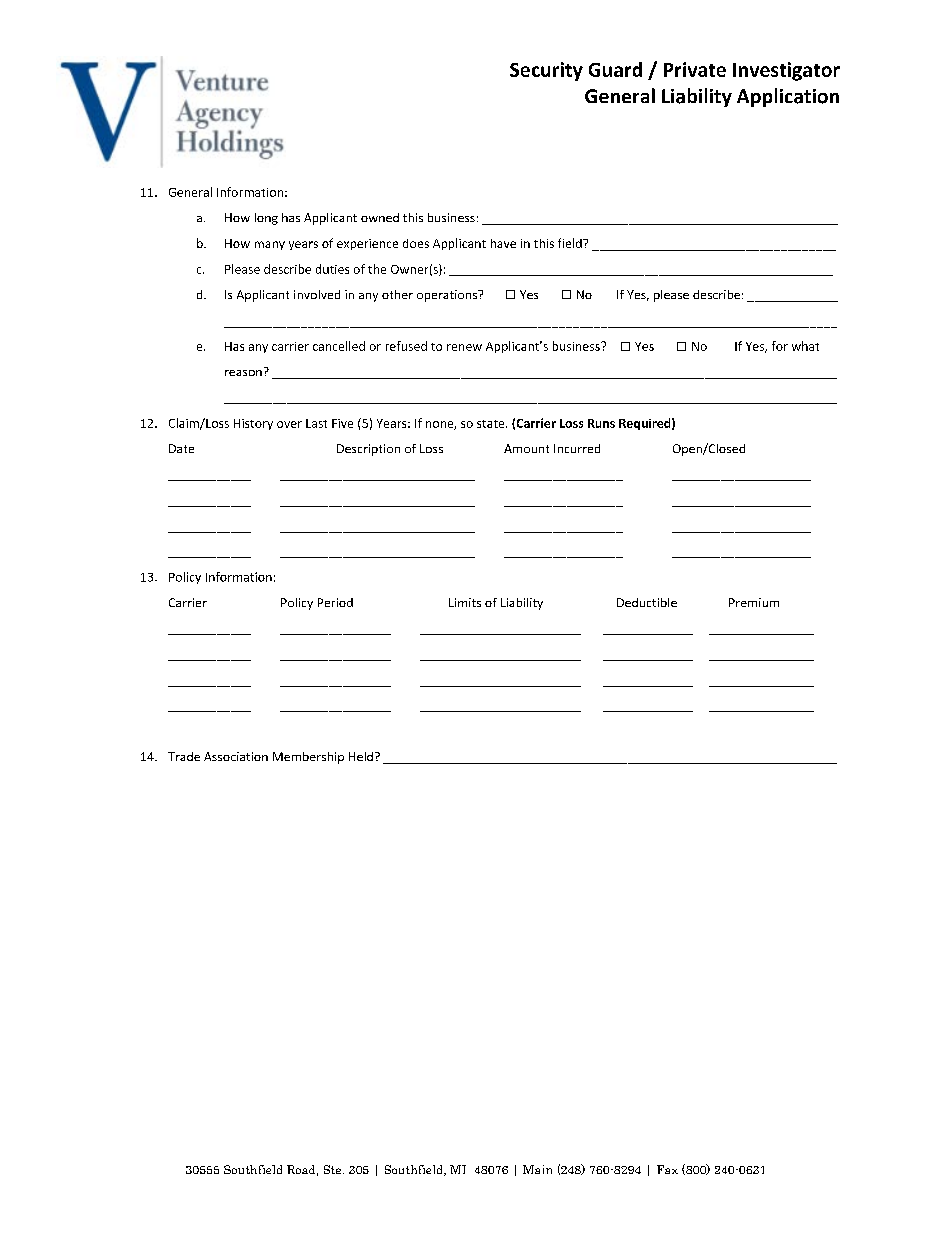 Image resolution: width=952 pixels, height=1233 pixels. I want to click on Private, so click(695, 69).
